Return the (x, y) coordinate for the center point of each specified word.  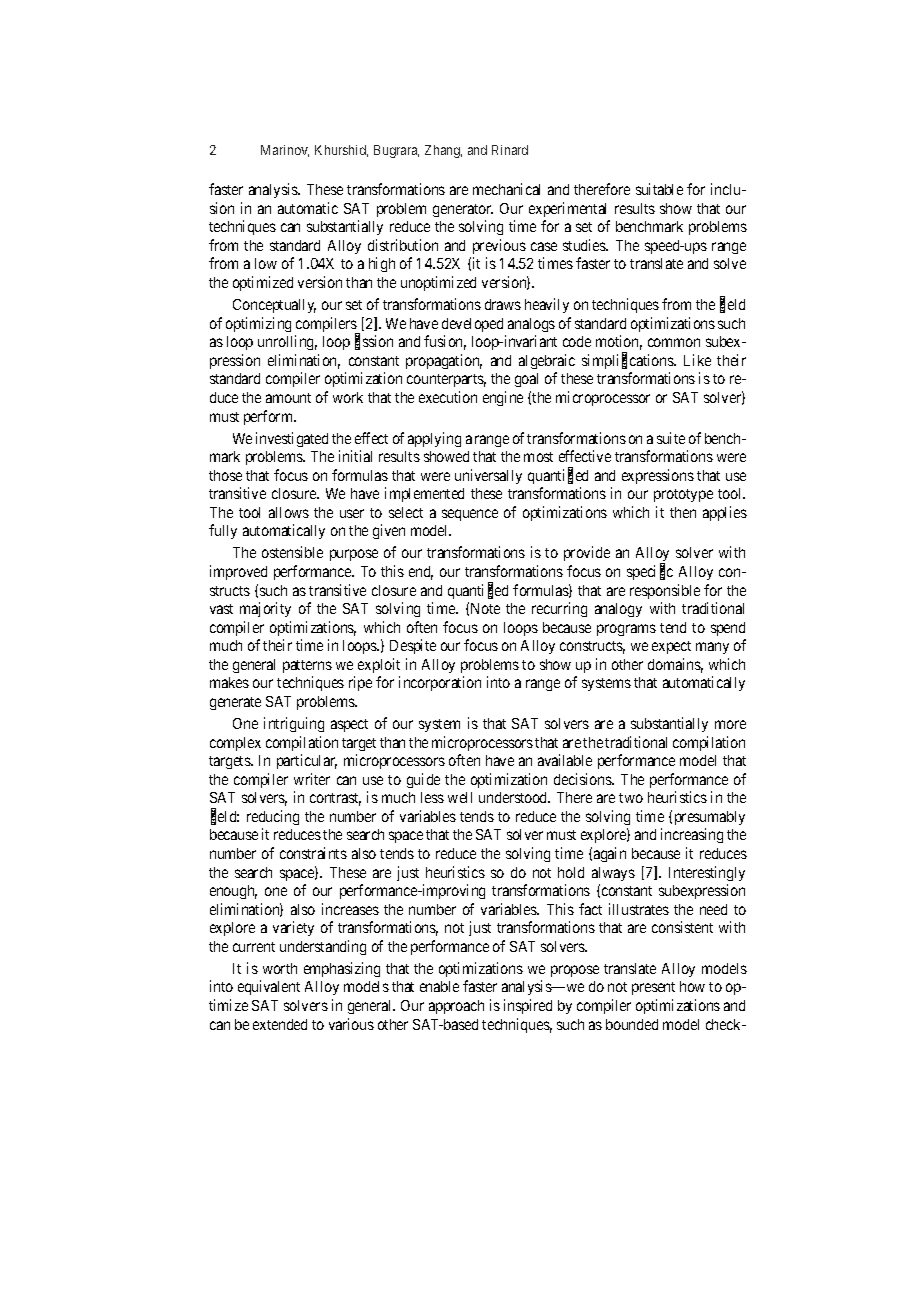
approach (456, 1007)
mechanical (506, 189)
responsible (665, 591)
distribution (403, 245)
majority (265, 609)
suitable (659, 189)
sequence (470, 515)
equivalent (269, 987)
